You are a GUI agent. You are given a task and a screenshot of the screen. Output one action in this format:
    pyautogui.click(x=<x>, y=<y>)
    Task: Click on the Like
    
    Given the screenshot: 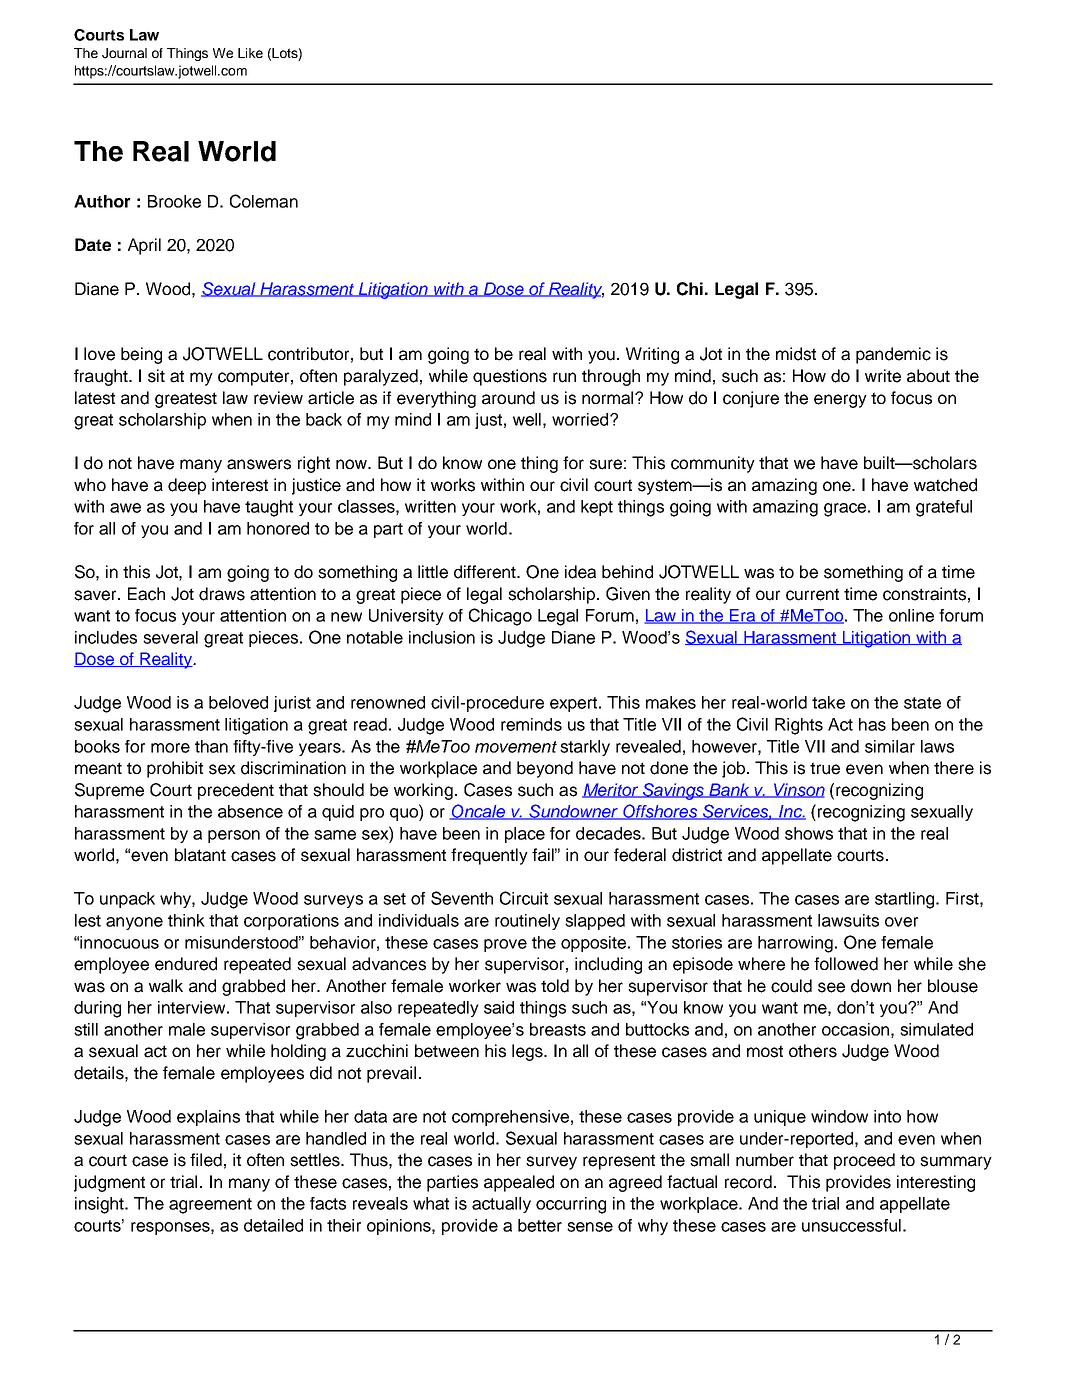 What is the action you would take?
    pyautogui.click(x=250, y=53)
